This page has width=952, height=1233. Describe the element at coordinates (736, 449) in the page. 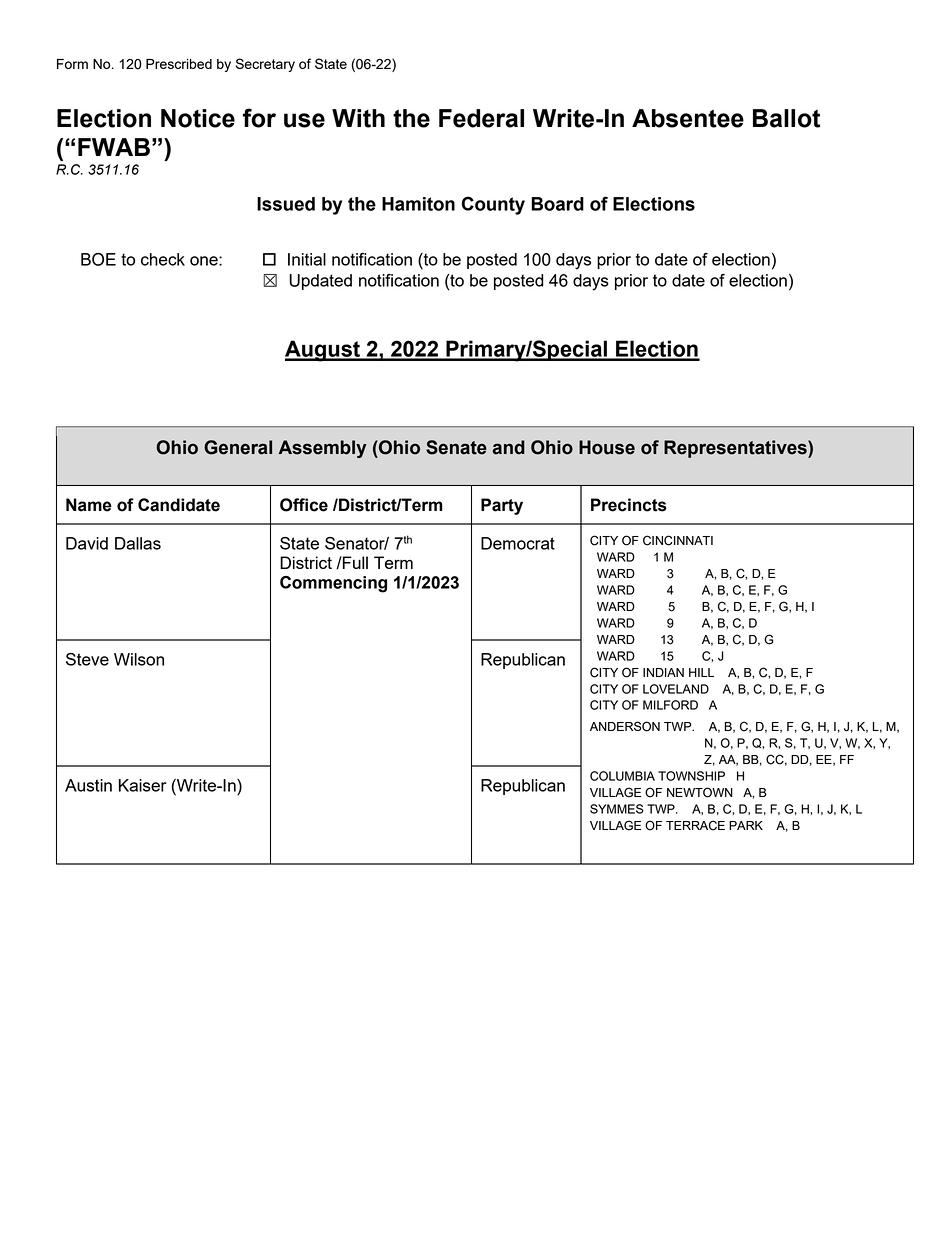

I see `Representatives` at that location.
